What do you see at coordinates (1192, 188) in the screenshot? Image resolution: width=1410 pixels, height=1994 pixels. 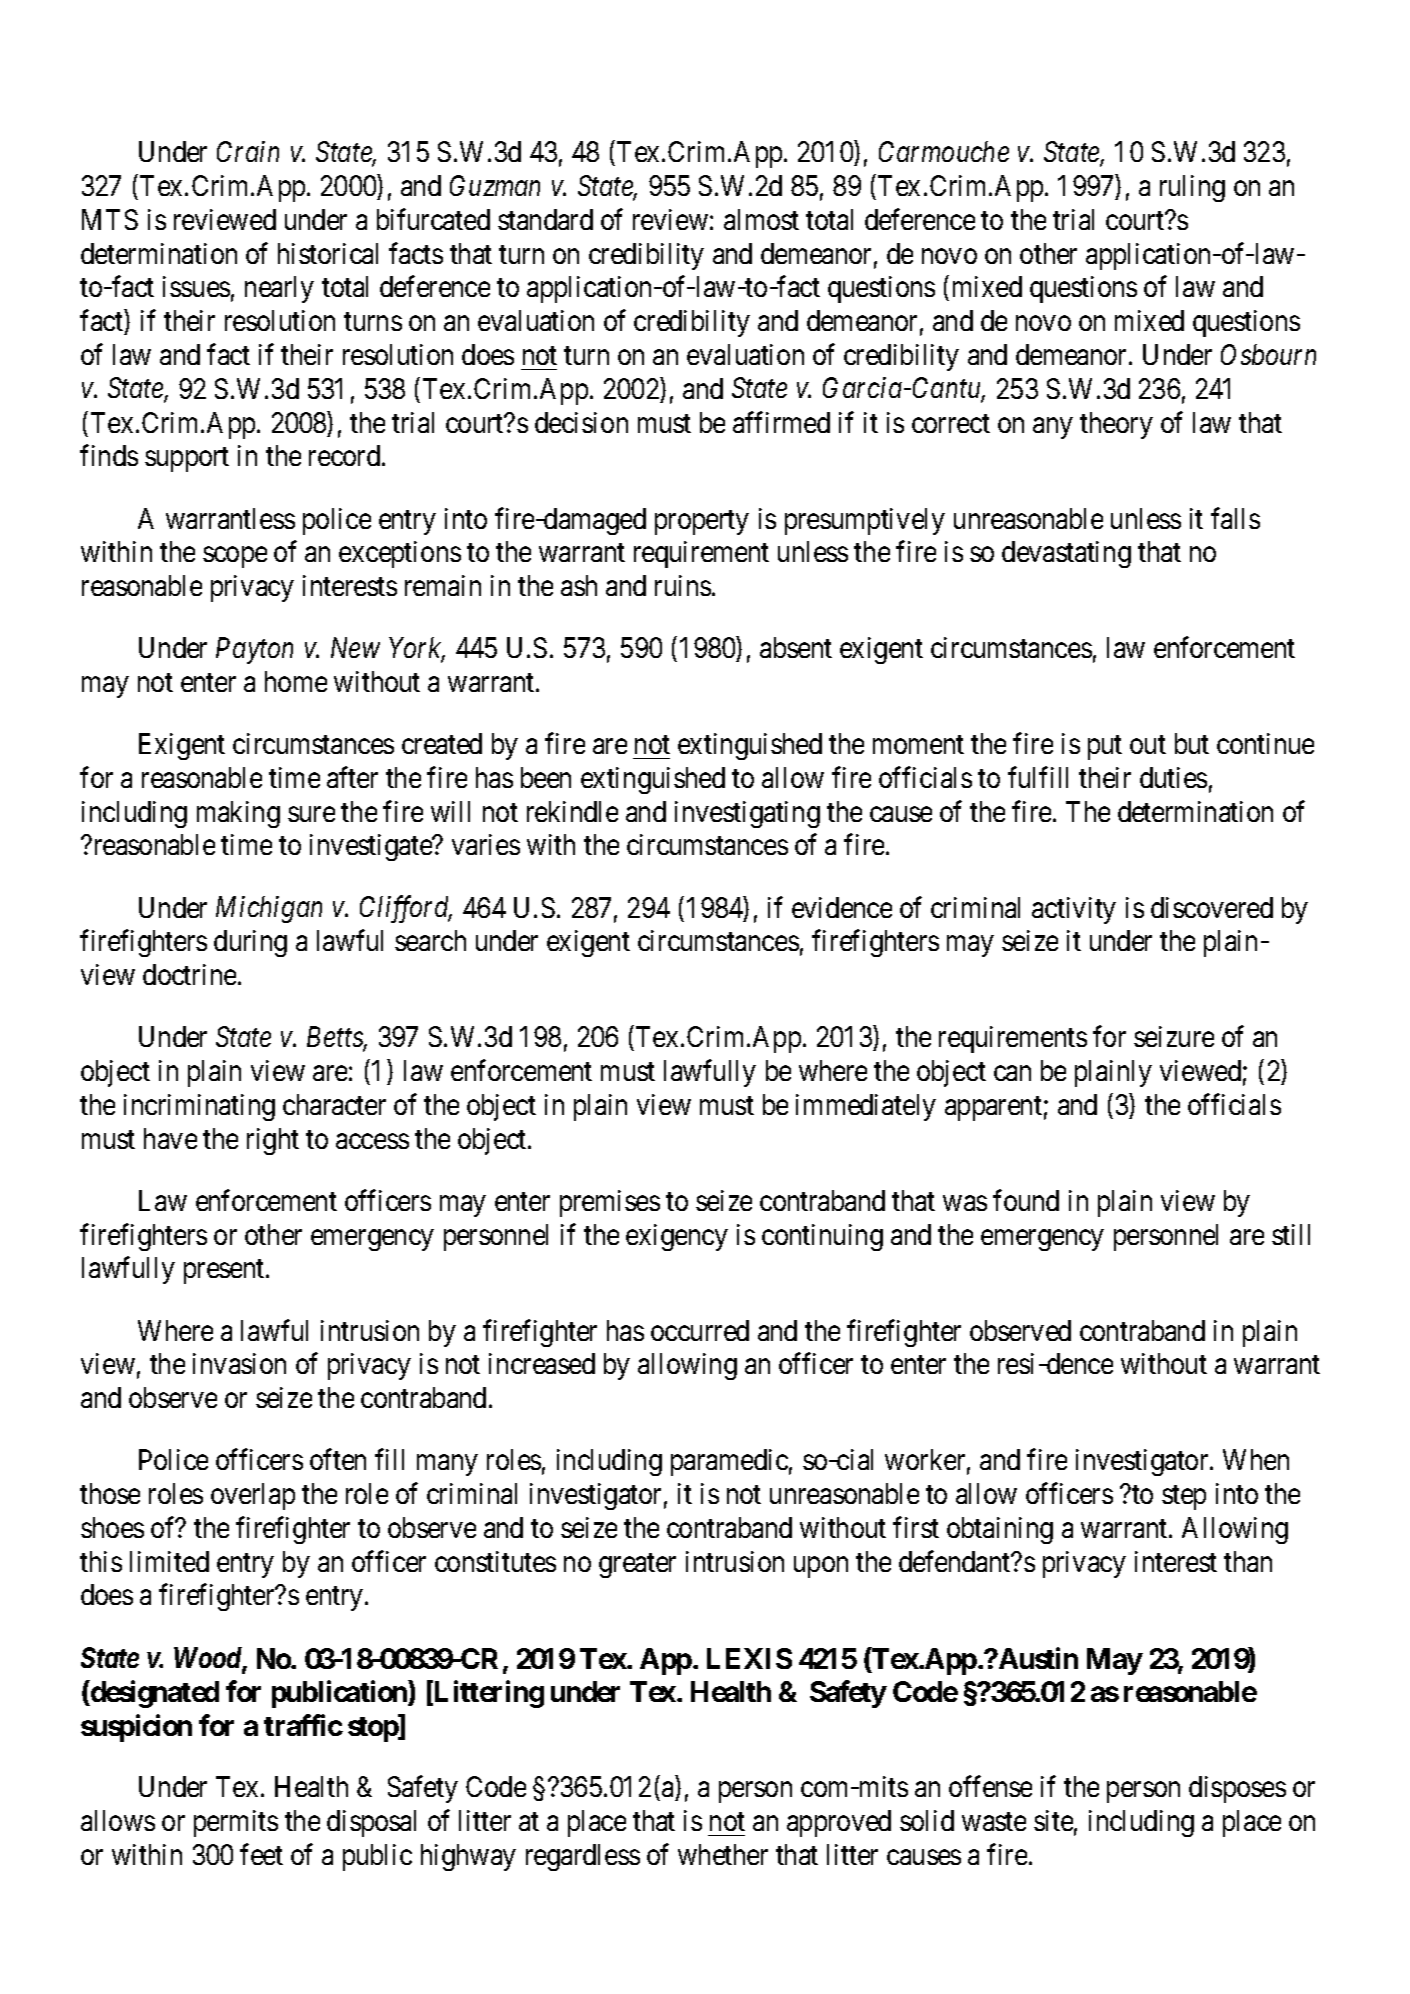 I see `ruling` at bounding box center [1192, 188].
